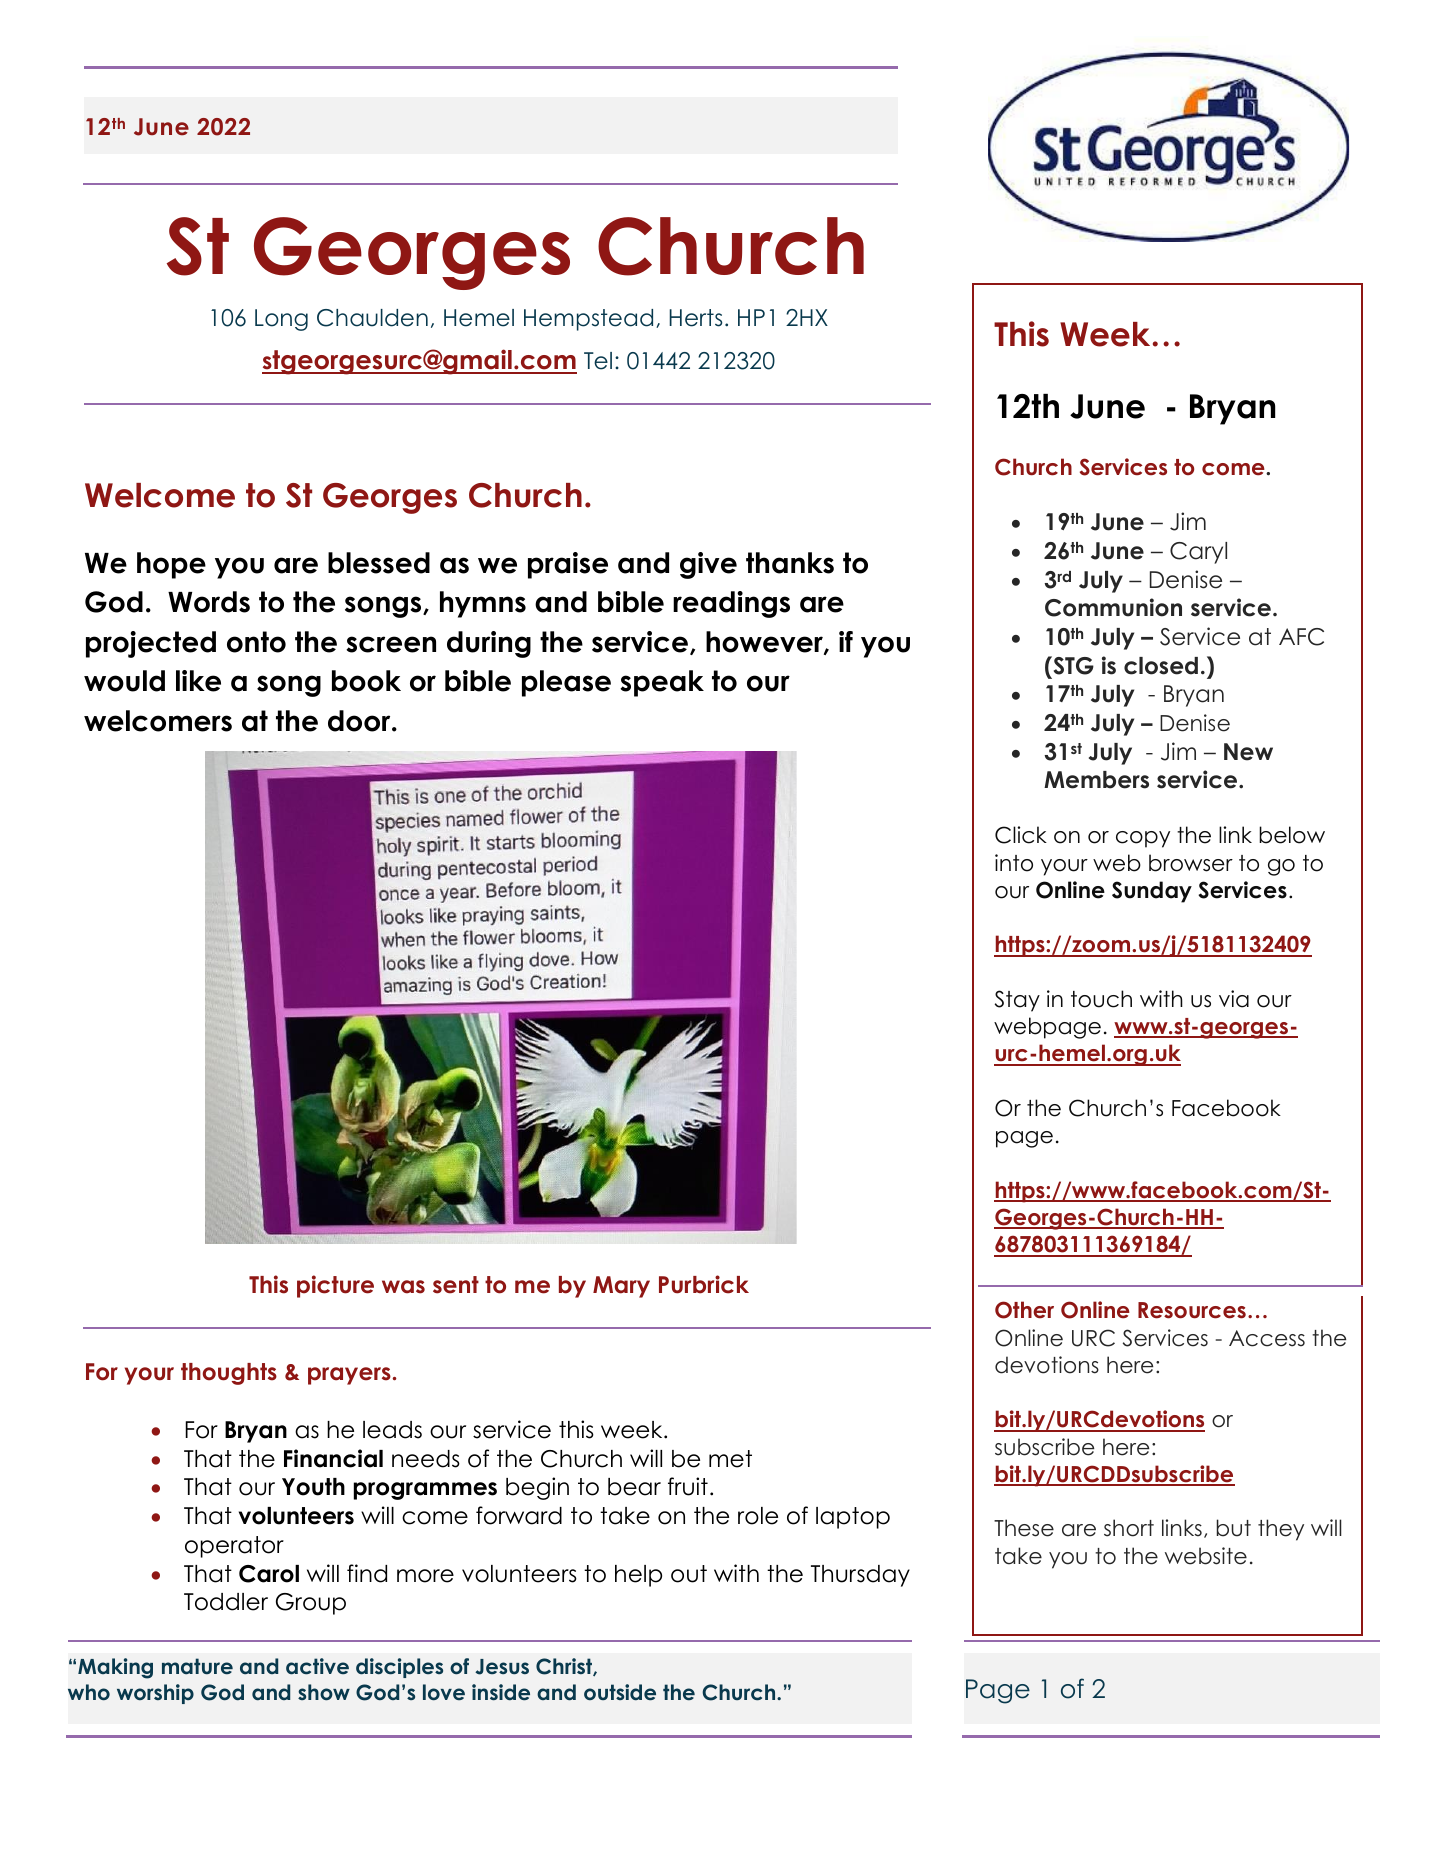  I want to click on picture, so click(335, 1286).
